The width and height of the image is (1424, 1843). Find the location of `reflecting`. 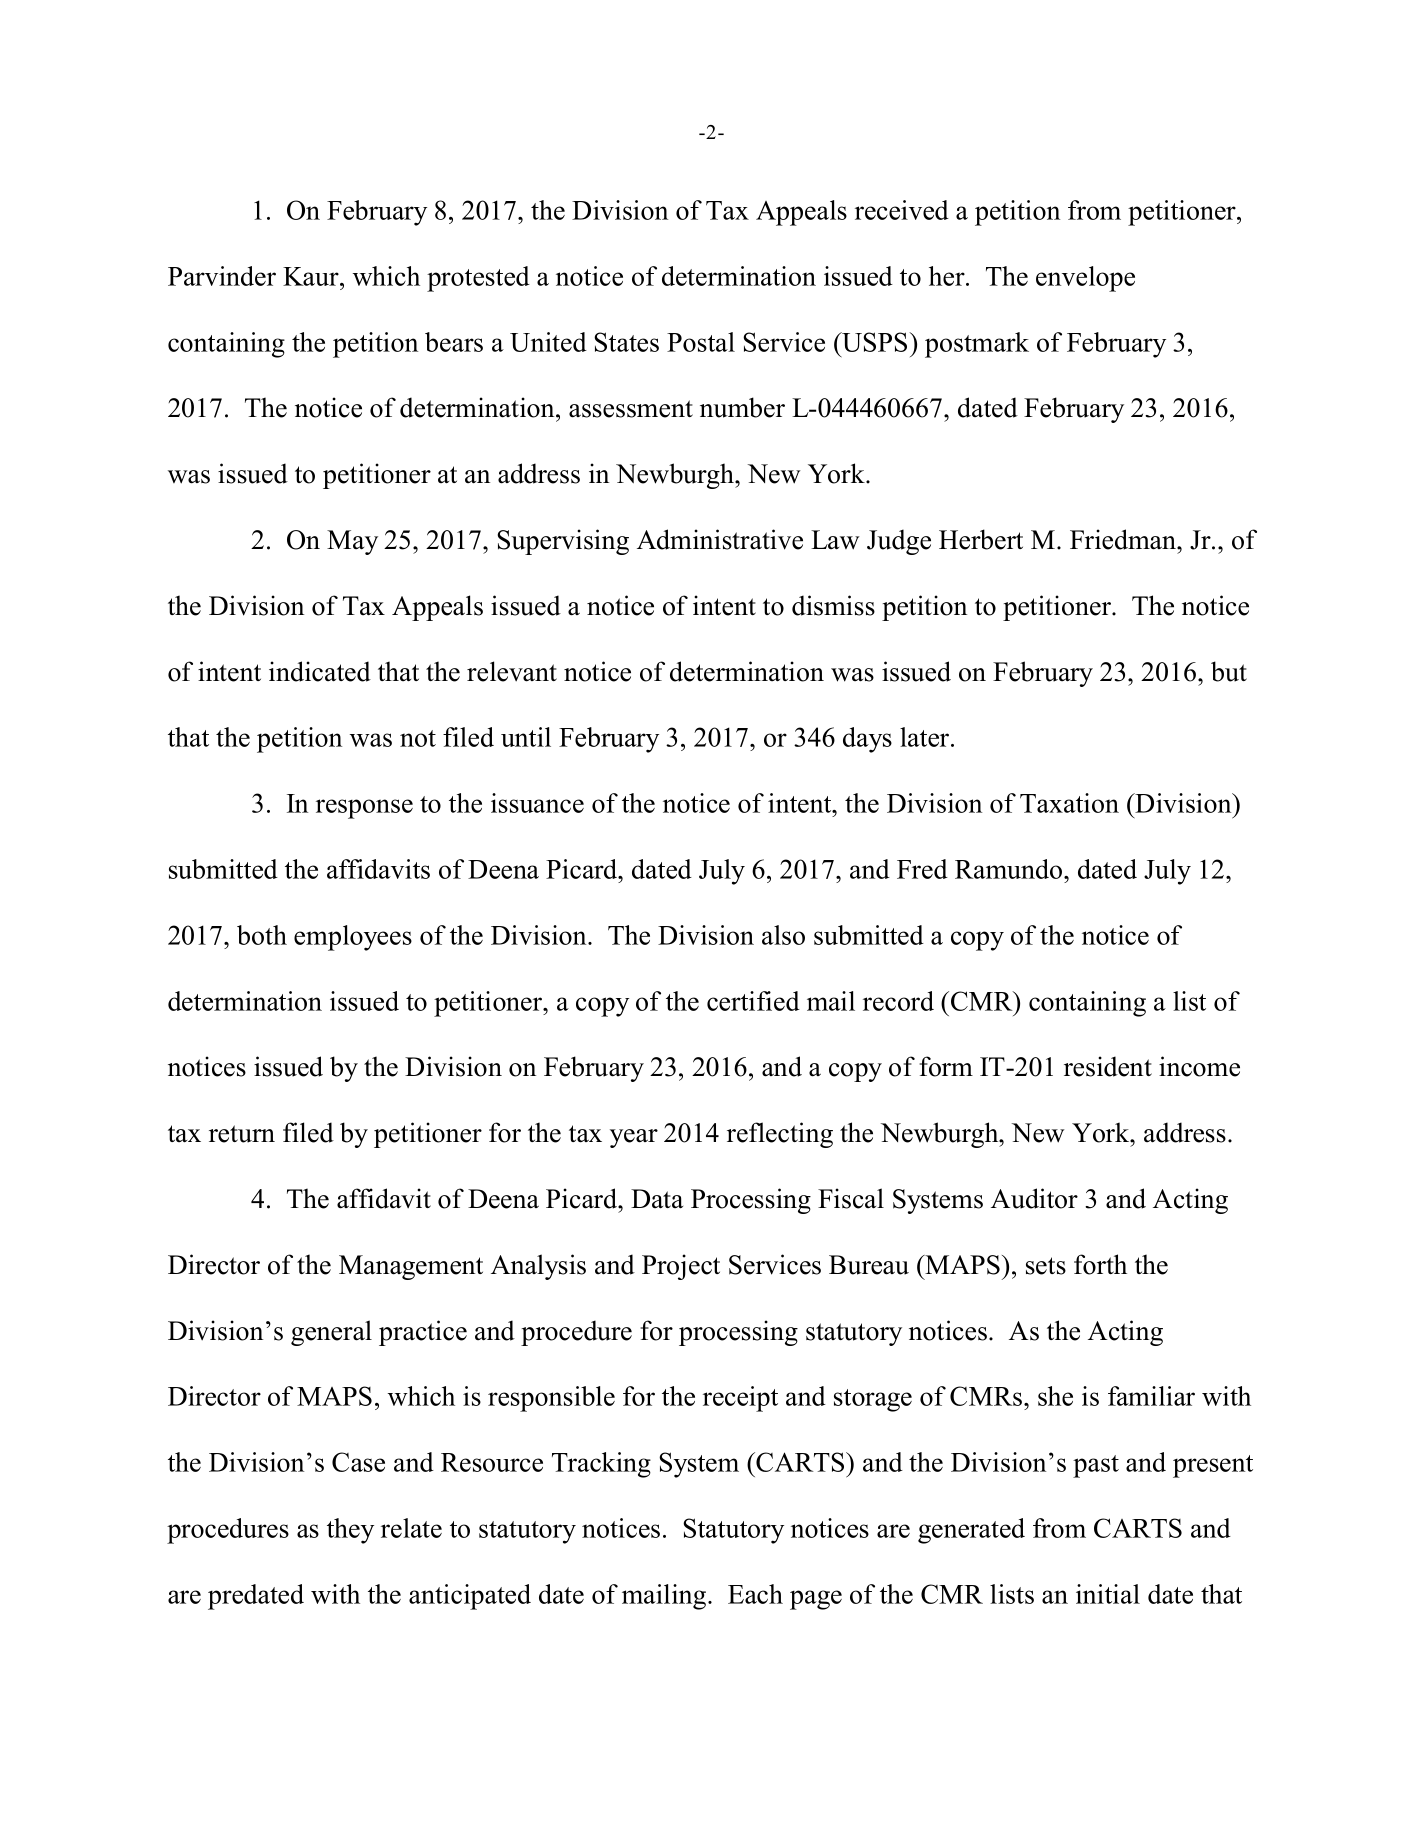

reflecting is located at coordinates (780, 1135).
